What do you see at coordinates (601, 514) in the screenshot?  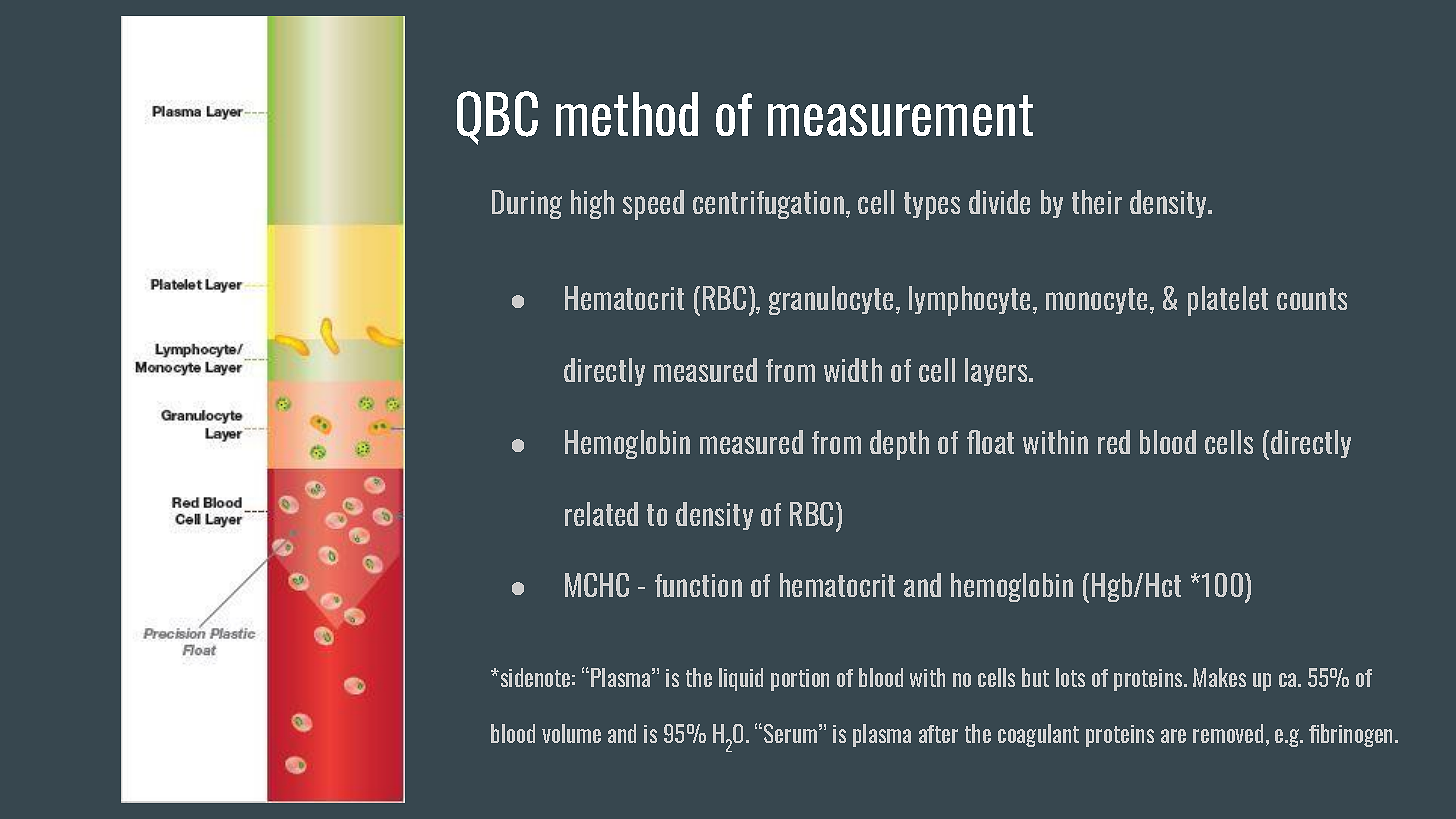 I see `related` at bounding box center [601, 514].
